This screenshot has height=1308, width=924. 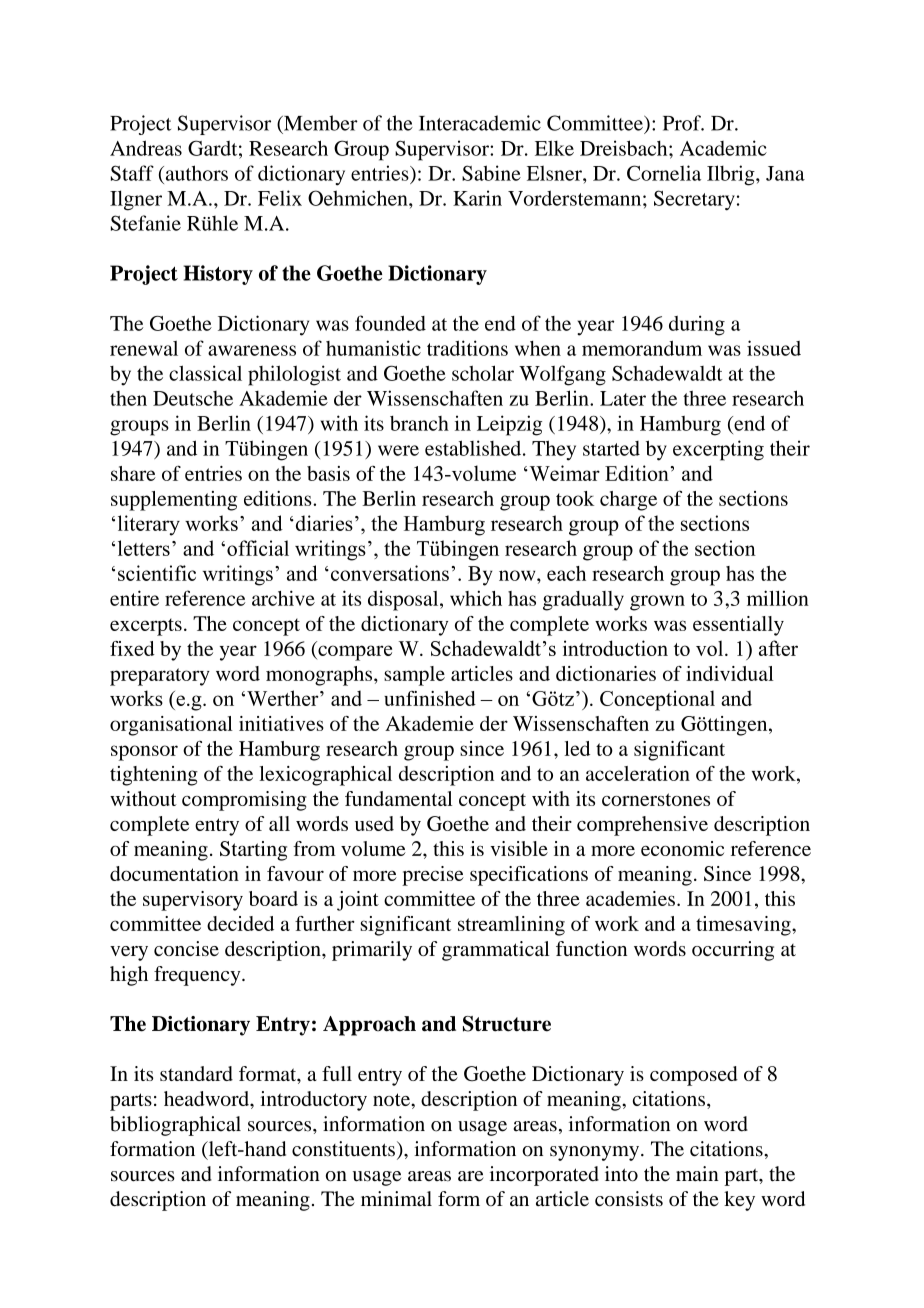 What do you see at coordinates (683, 123) in the screenshot?
I see `Prof` at bounding box center [683, 123].
